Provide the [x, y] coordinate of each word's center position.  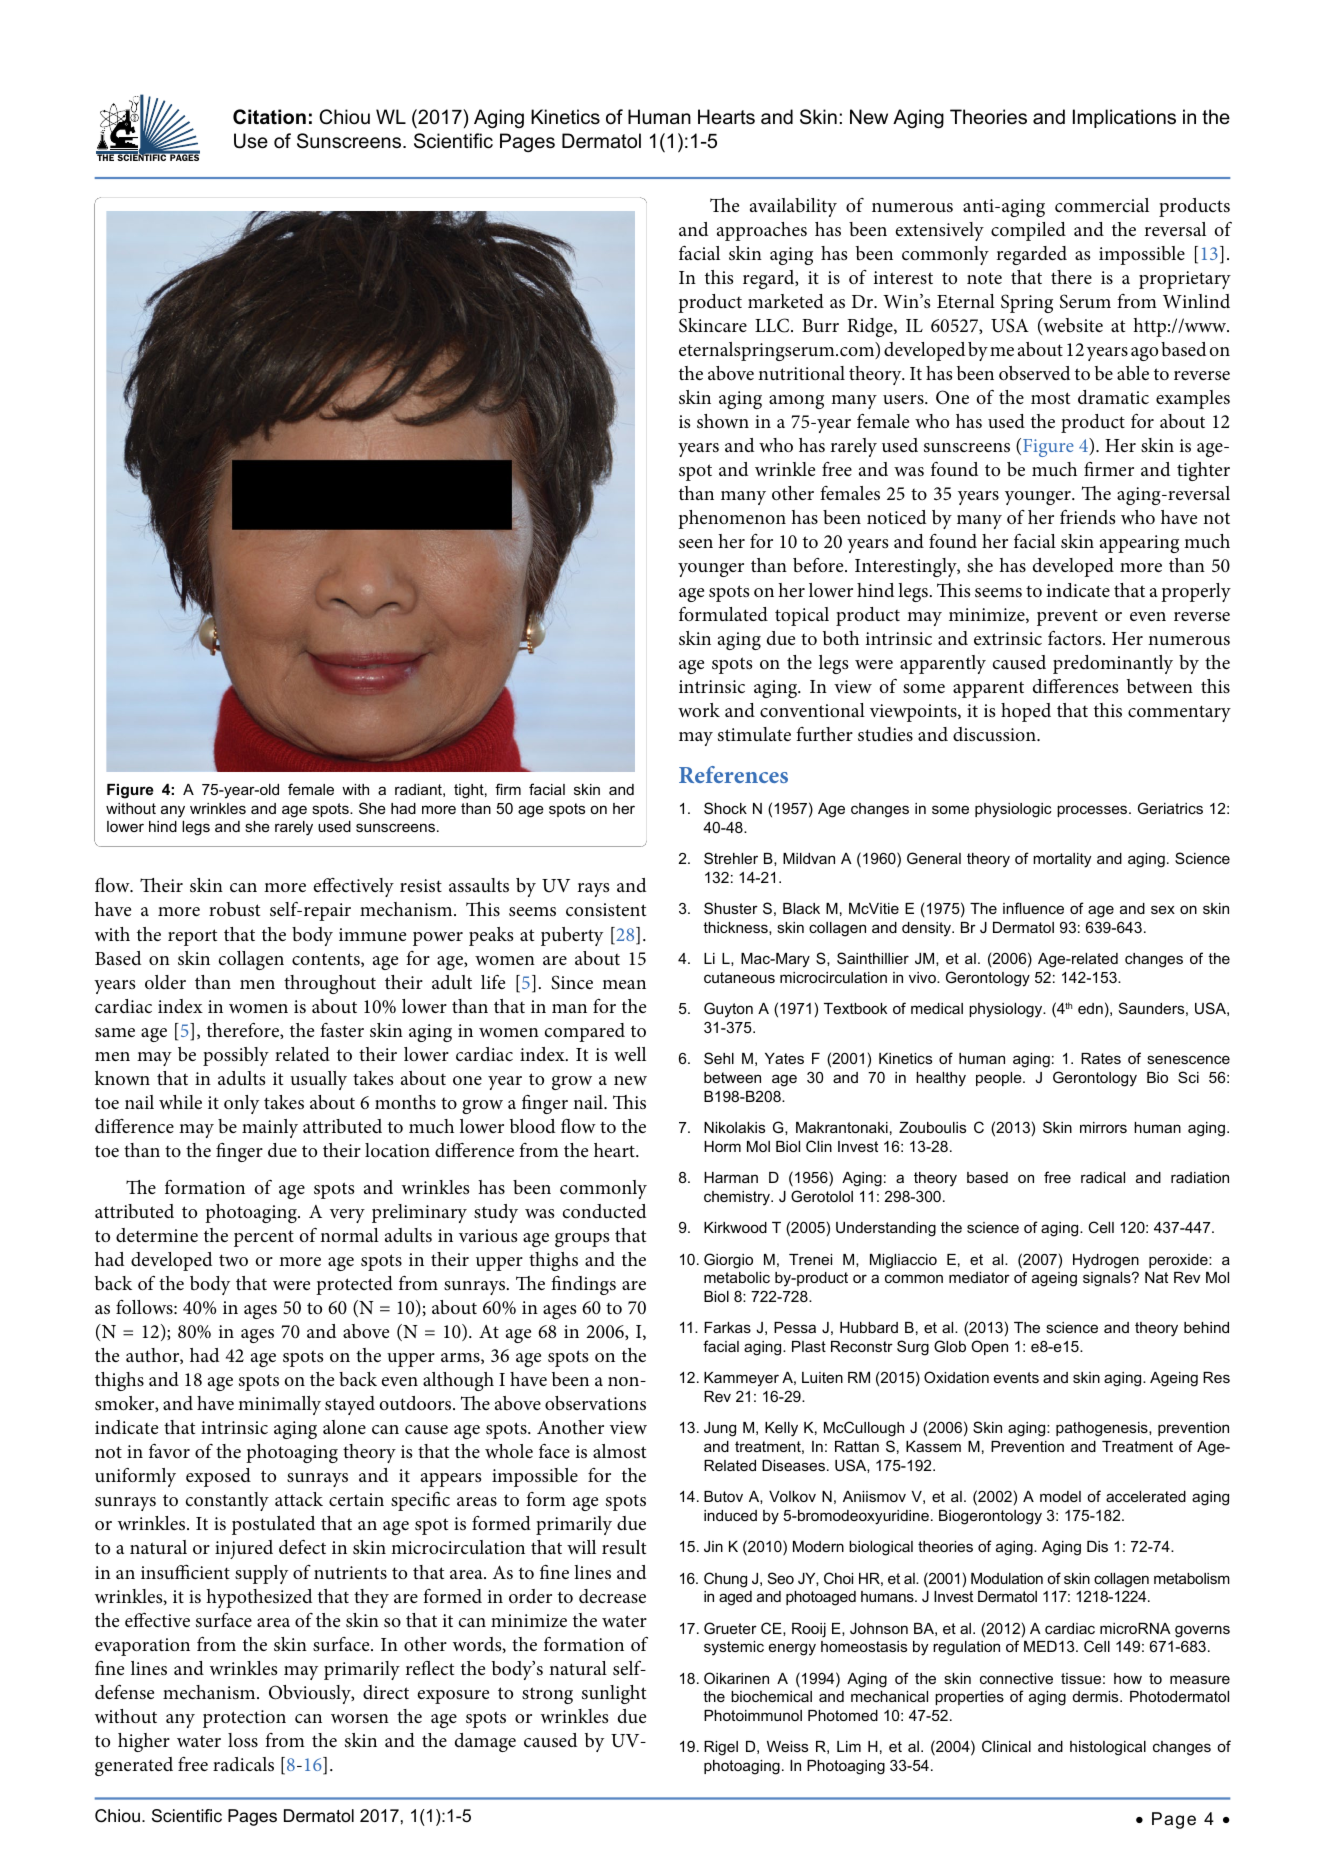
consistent [606, 910]
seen [696, 543]
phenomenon [732, 519]
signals [1108, 1279]
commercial [1102, 205]
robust [234, 909]
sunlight [614, 1694]
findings [583, 1285]
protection [244, 1719]
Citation [269, 117]
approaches [762, 231]
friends [1088, 516]
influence [1033, 908]
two [233, 1260]
